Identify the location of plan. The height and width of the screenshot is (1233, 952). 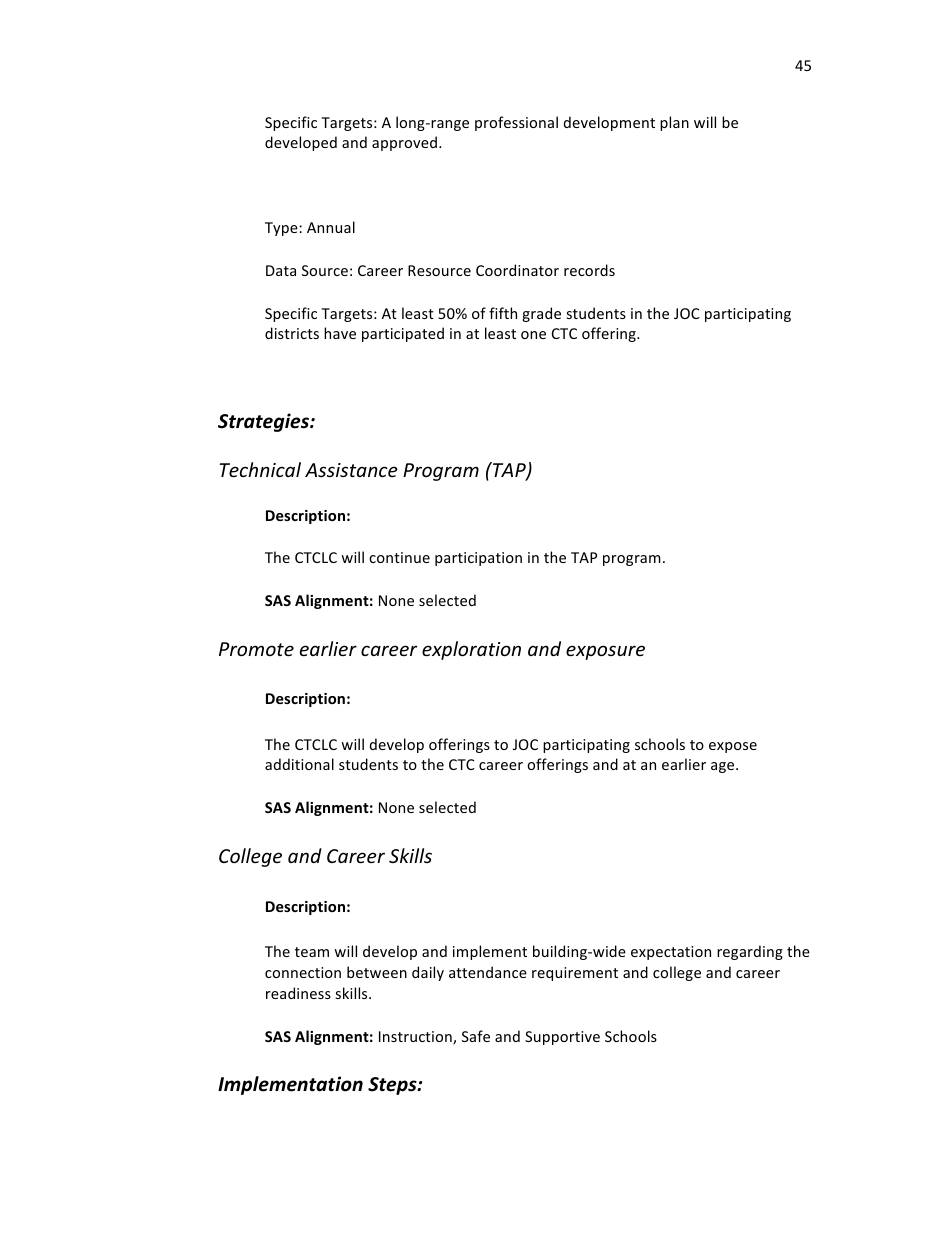
(674, 123).
